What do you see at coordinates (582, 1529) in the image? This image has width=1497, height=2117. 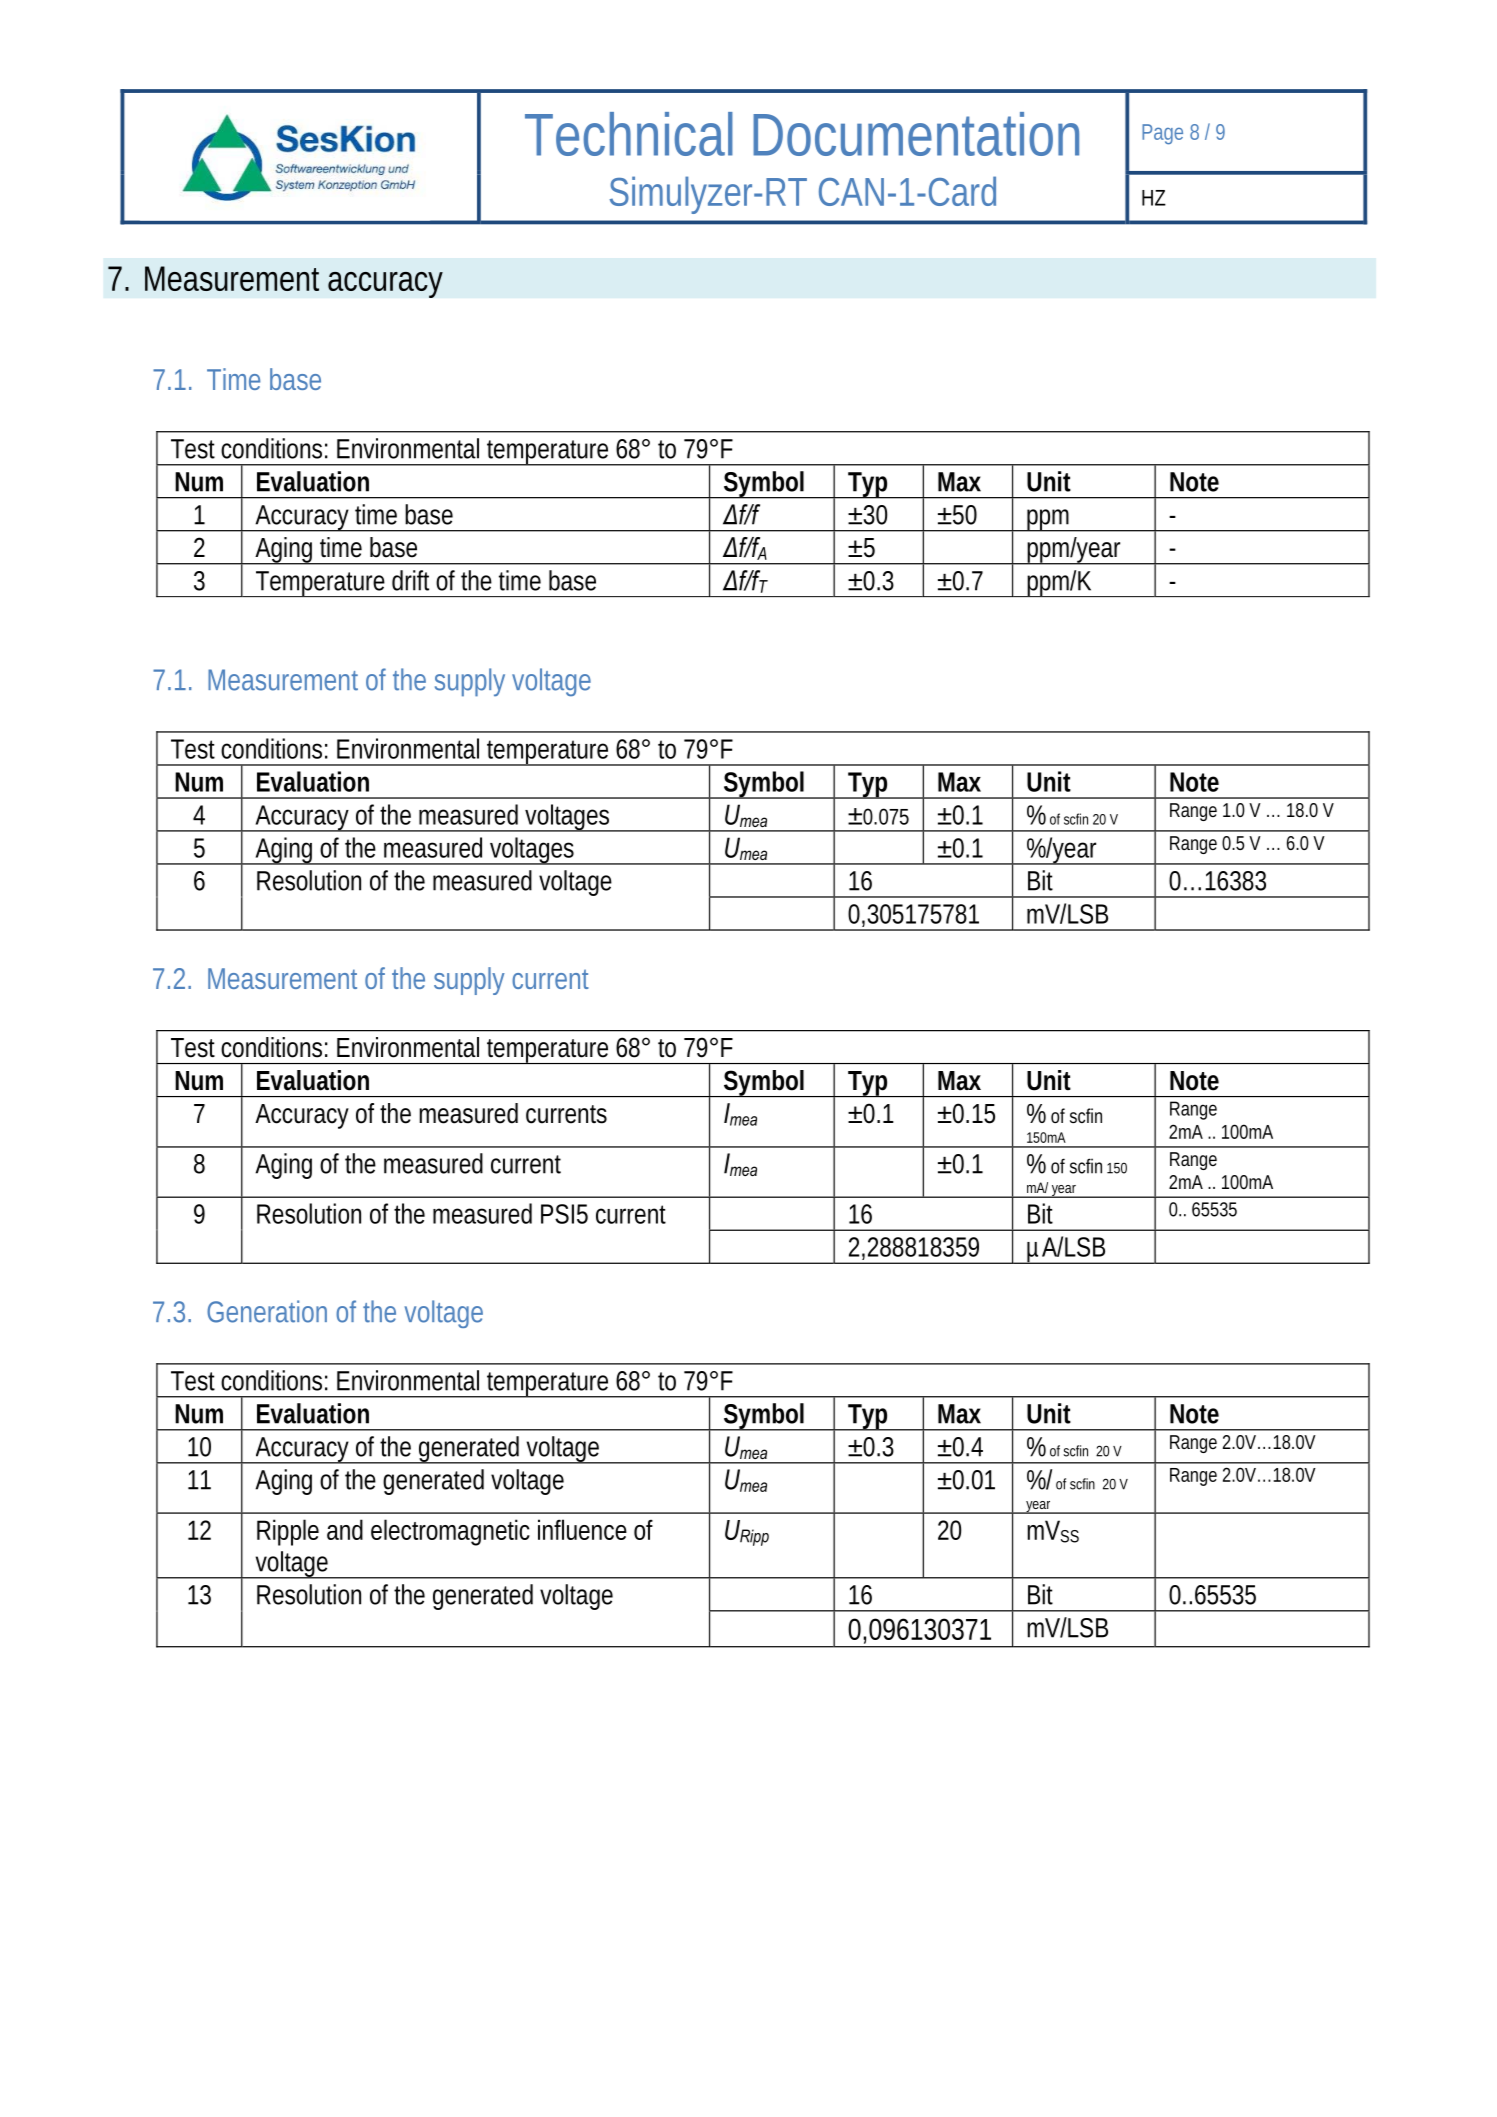 I see `influence` at bounding box center [582, 1529].
